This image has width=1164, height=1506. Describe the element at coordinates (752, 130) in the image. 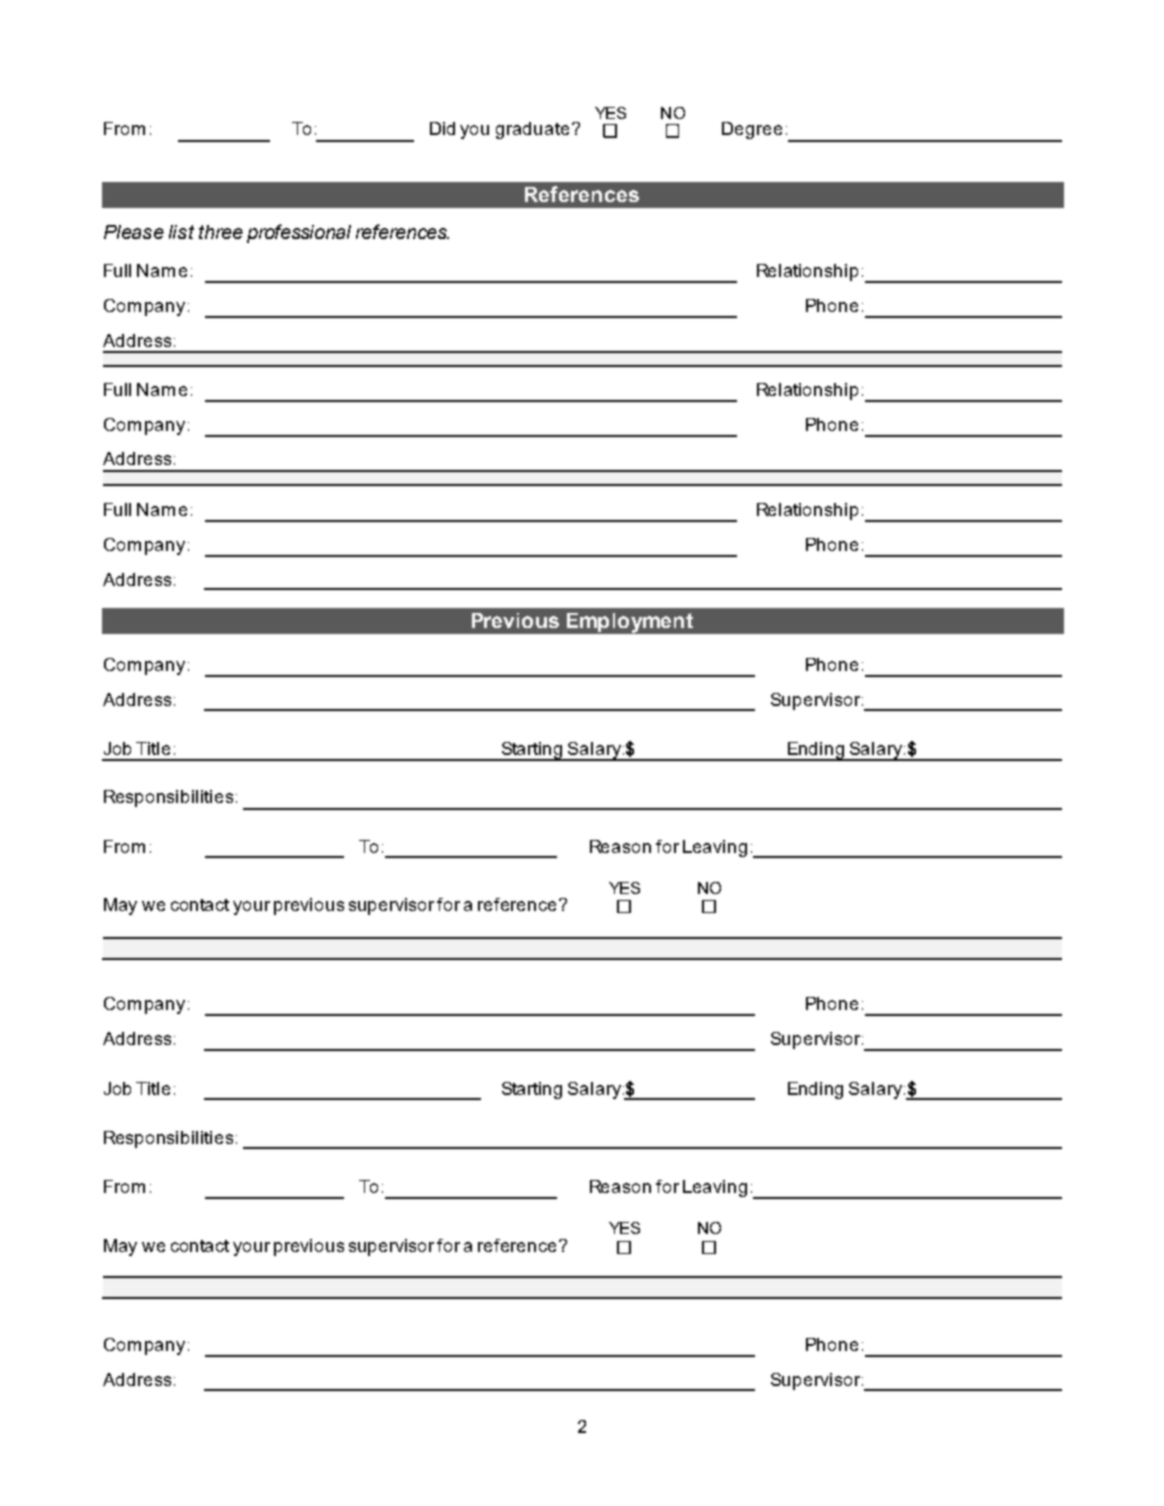

I see `Degree` at that location.
